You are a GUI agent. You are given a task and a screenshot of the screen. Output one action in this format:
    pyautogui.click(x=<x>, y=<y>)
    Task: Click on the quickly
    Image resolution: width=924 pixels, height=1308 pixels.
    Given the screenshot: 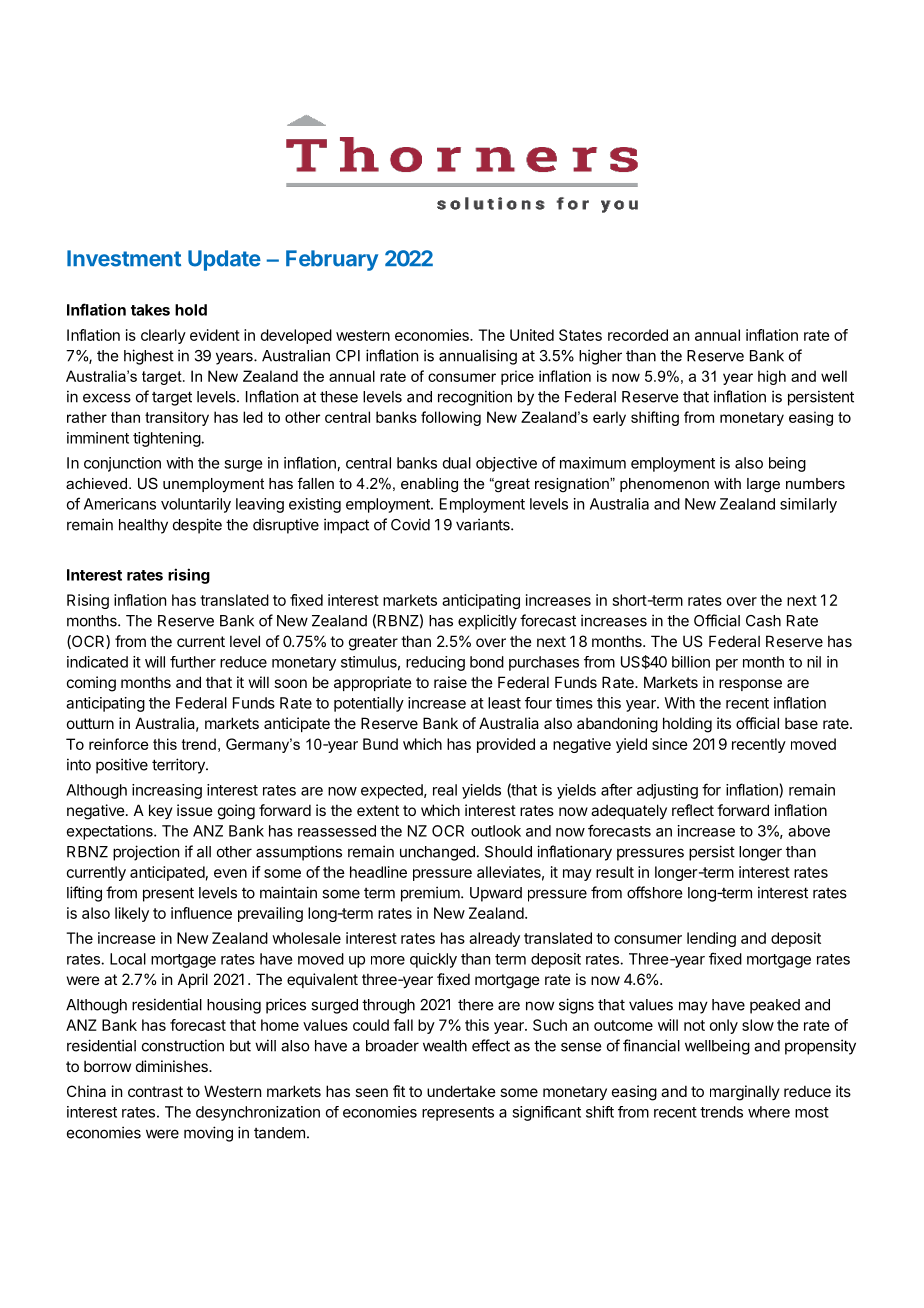 What is the action you would take?
    pyautogui.click(x=433, y=960)
